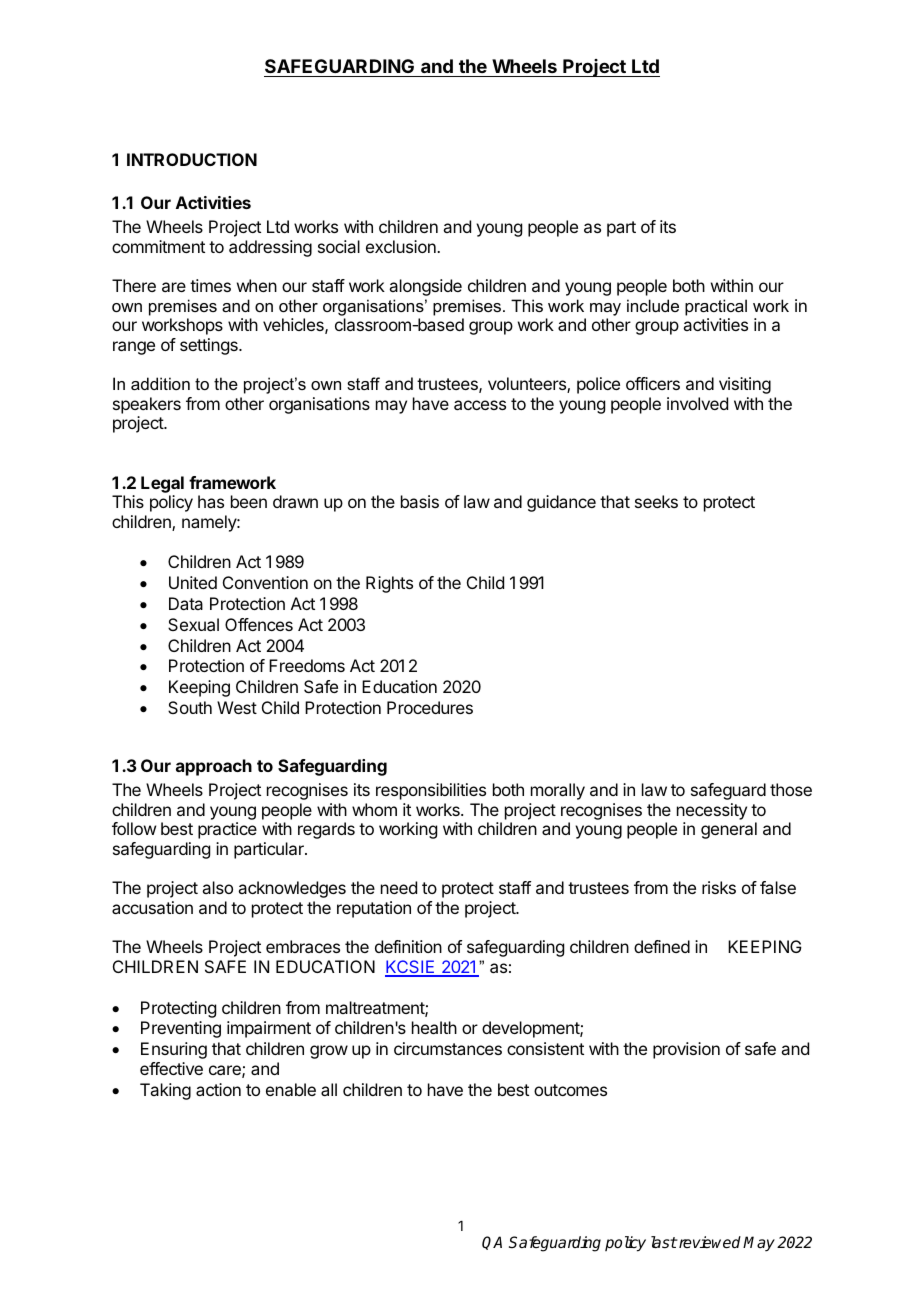 The height and width of the document is (1308, 924). I want to click on outcomes, so click(570, 1090).
